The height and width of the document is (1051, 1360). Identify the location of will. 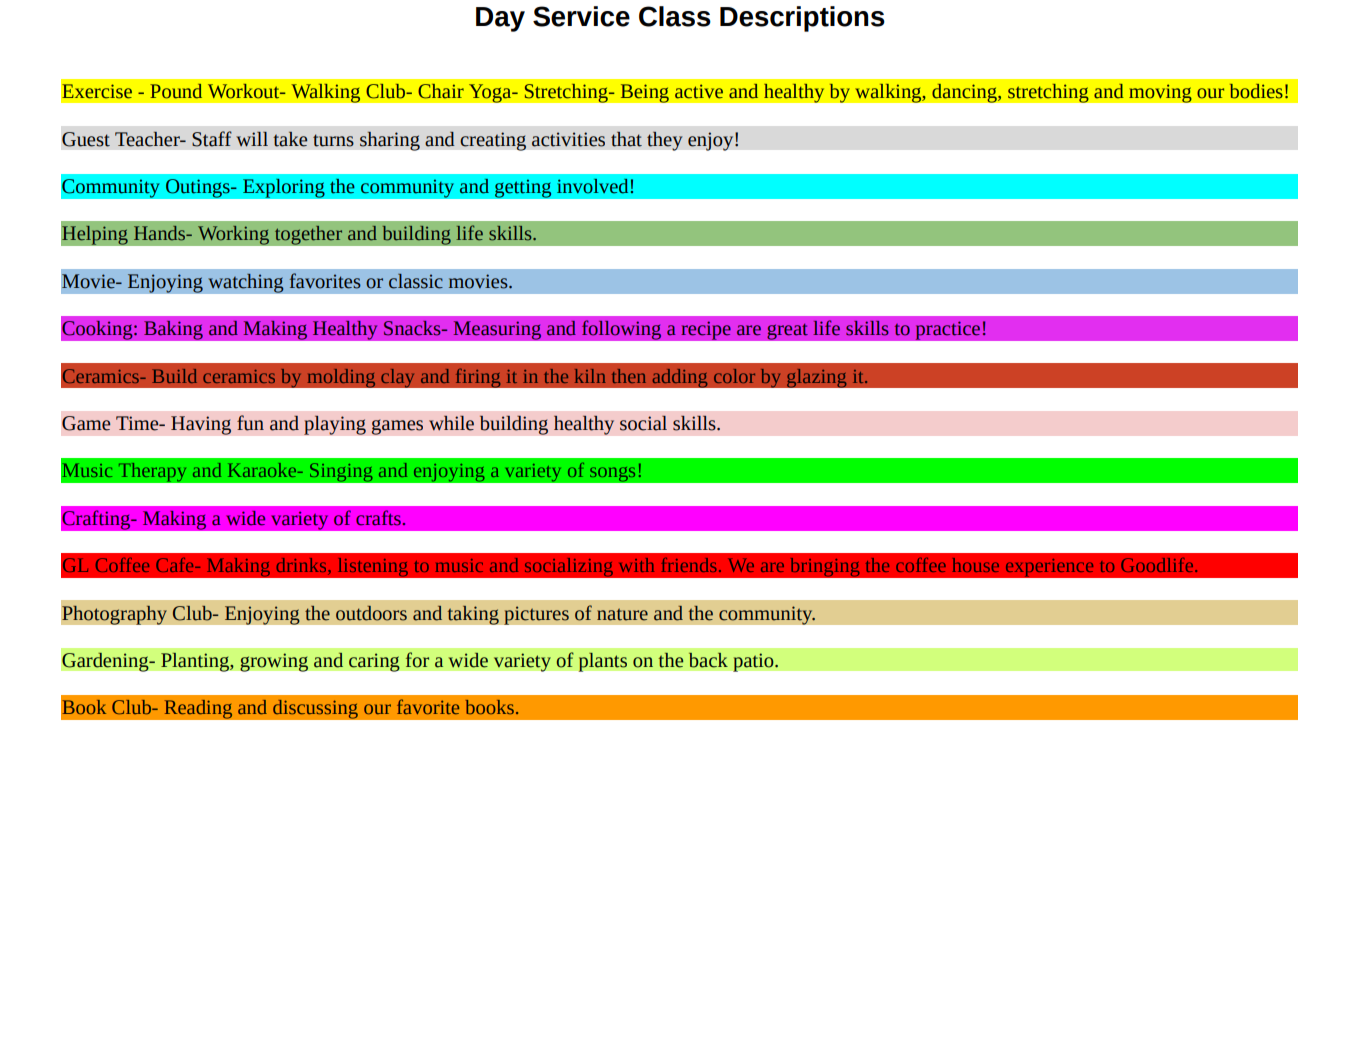
(252, 139).
